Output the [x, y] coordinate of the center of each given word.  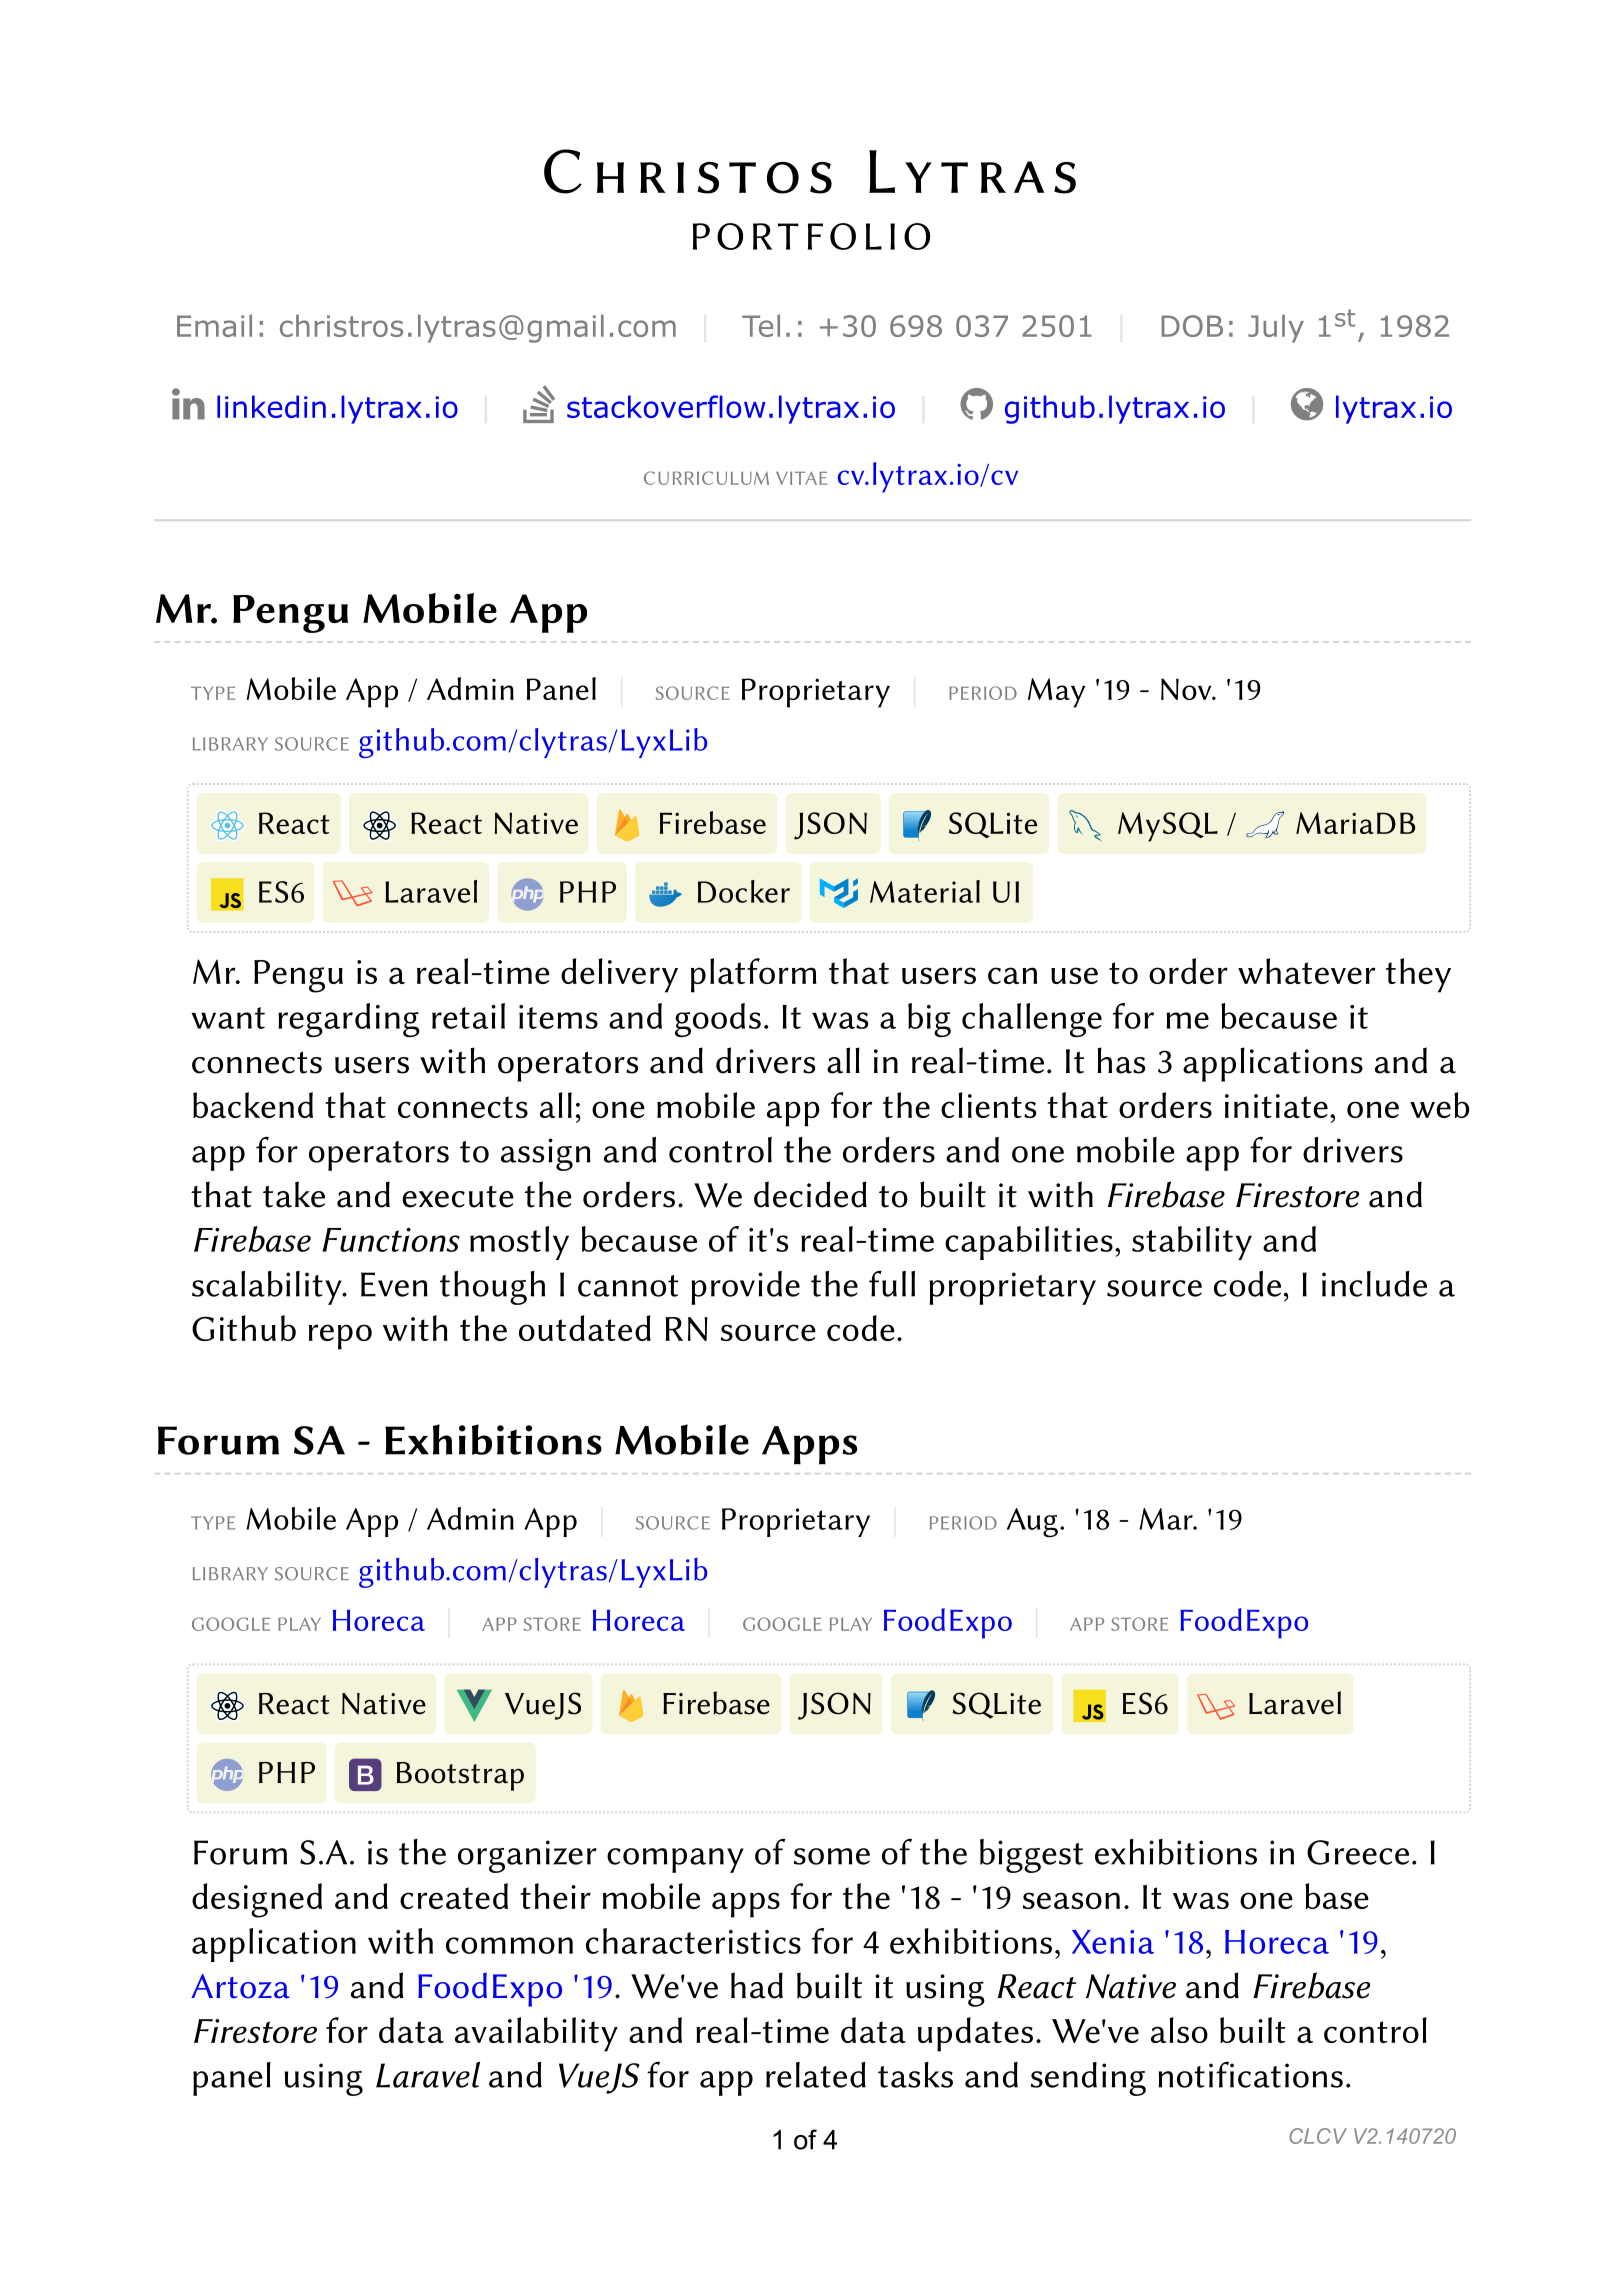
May [1056, 693]
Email [214, 325]
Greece [1358, 1852]
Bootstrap [460, 1776]
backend [253, 1105]
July [1276, 328]
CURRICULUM [706, 478]
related [816, 2075]
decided [810, 1194]
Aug [1032, 1523]
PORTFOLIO [811, 236]
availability [536, 2034]
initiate [1276, 1106]
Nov [1187, 689]
